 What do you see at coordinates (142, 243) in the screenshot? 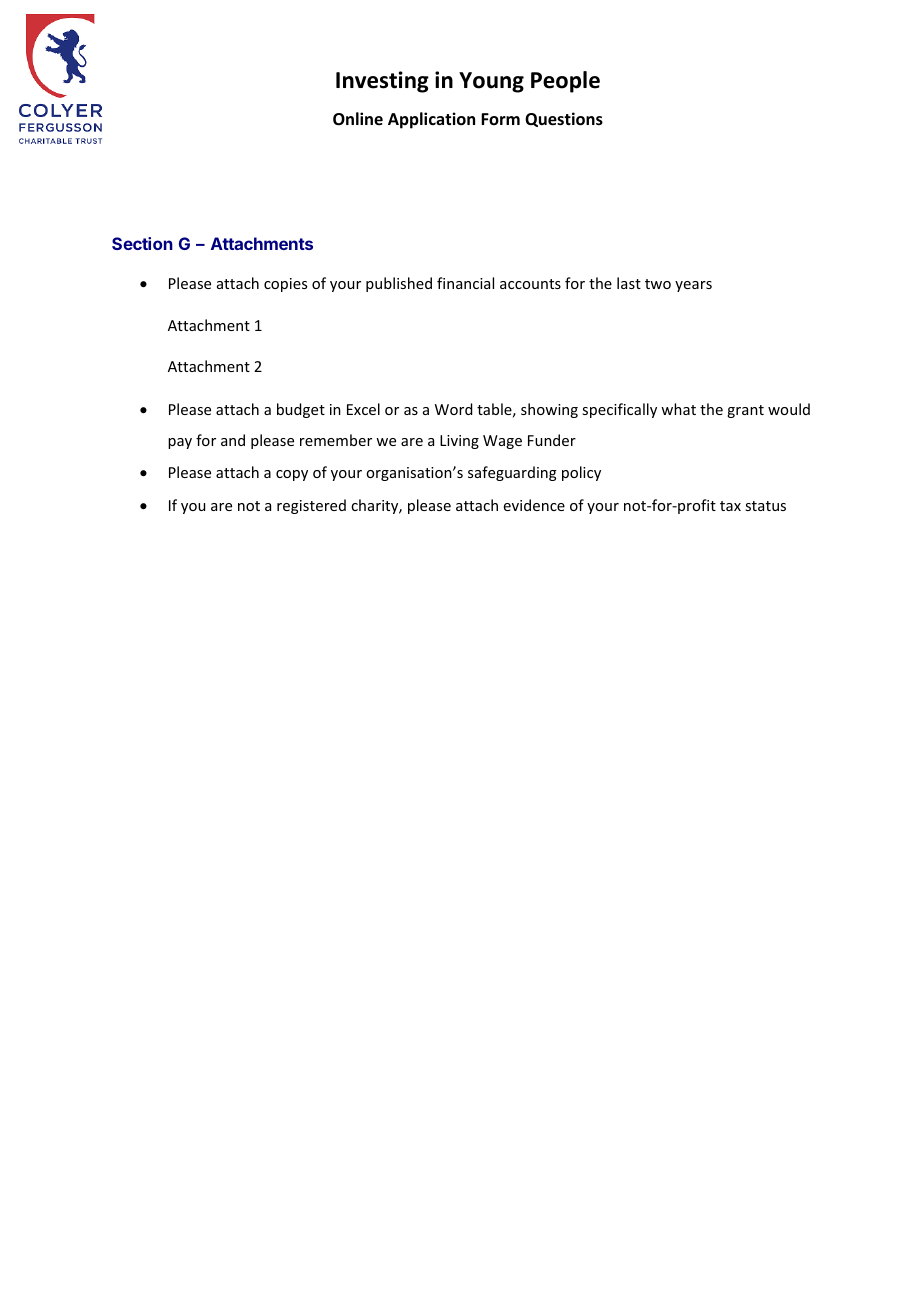
I see `Section` at bounding box center [142, 243].
